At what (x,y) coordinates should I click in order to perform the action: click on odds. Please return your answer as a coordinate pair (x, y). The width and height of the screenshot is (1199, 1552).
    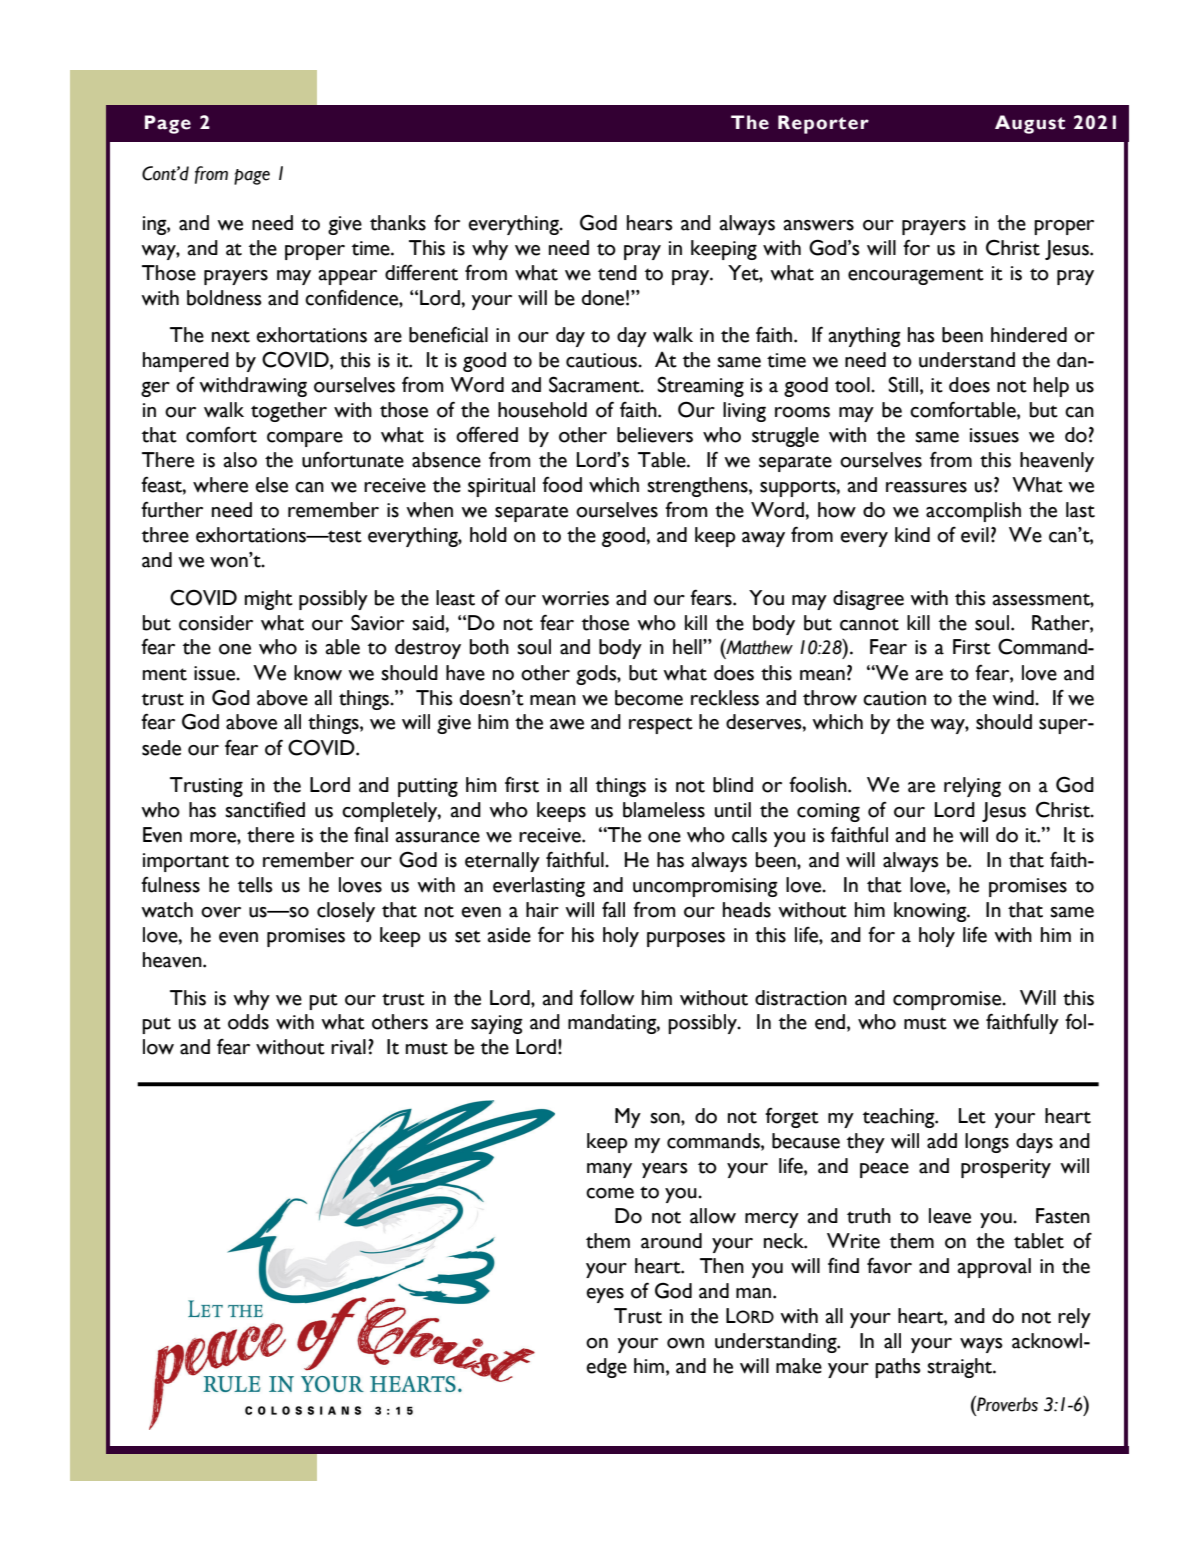
    Looking at the image, I should click on (248, 1022).
